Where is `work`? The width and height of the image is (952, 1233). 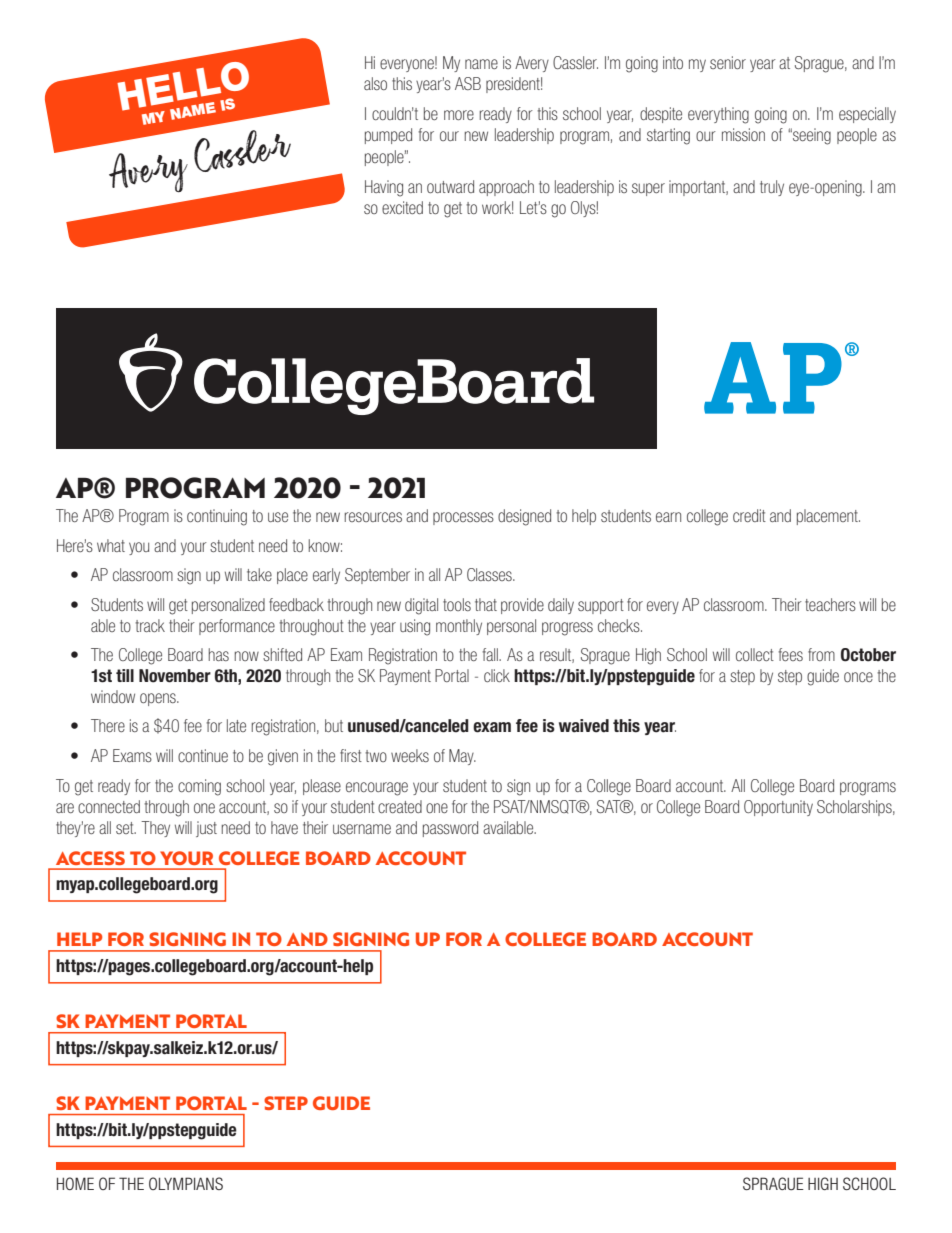 work is located at coordinates (497, 207).
